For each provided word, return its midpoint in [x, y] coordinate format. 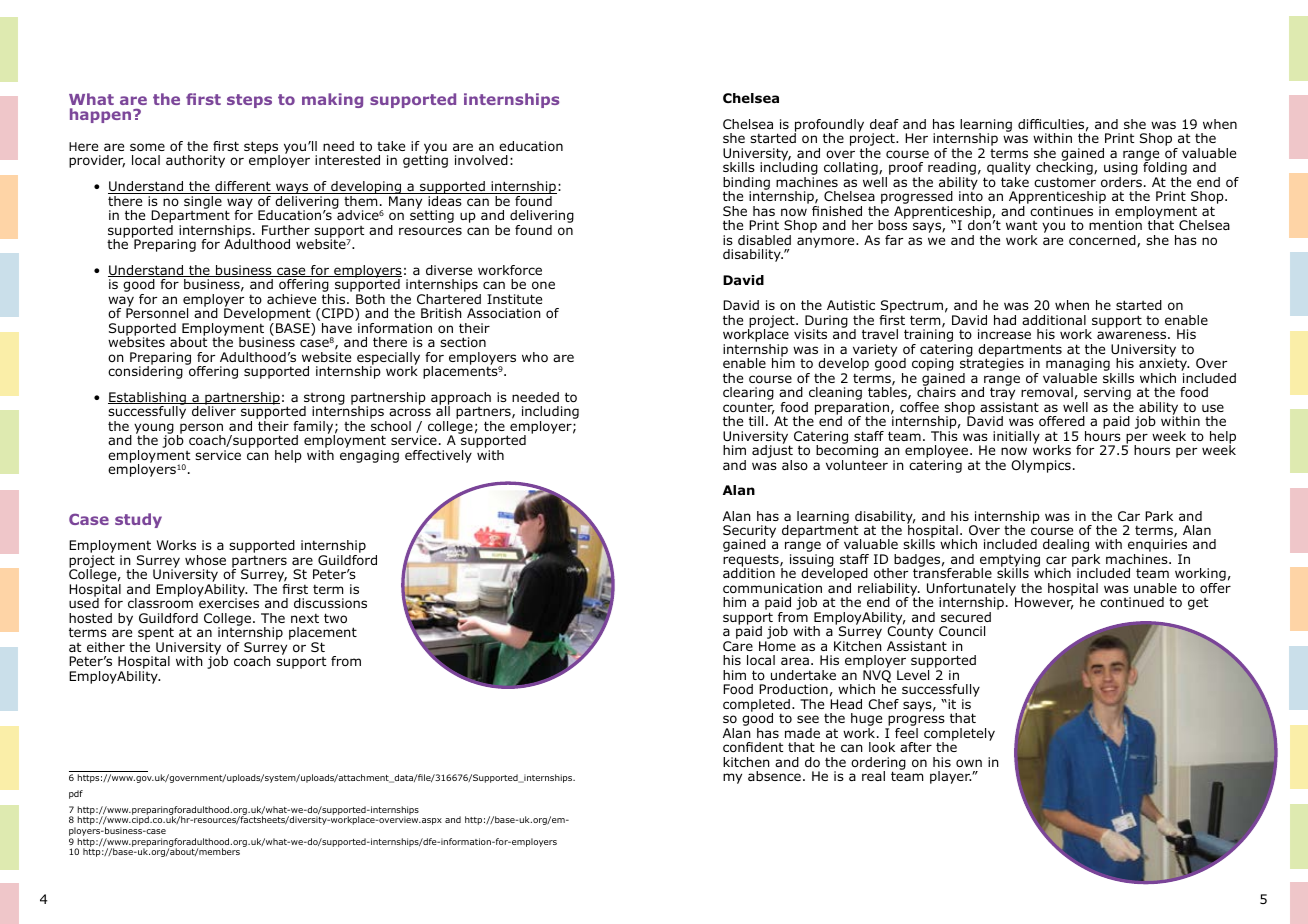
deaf [884, 124]
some [147, 147]
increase [1004, 334]
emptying [1010, 562]
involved [481, 160]
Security [749, 533]
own [969, 763]
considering [145, 371]
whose [205, 560]
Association [504, 313]
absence [774, 776]
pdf [76, 794]
